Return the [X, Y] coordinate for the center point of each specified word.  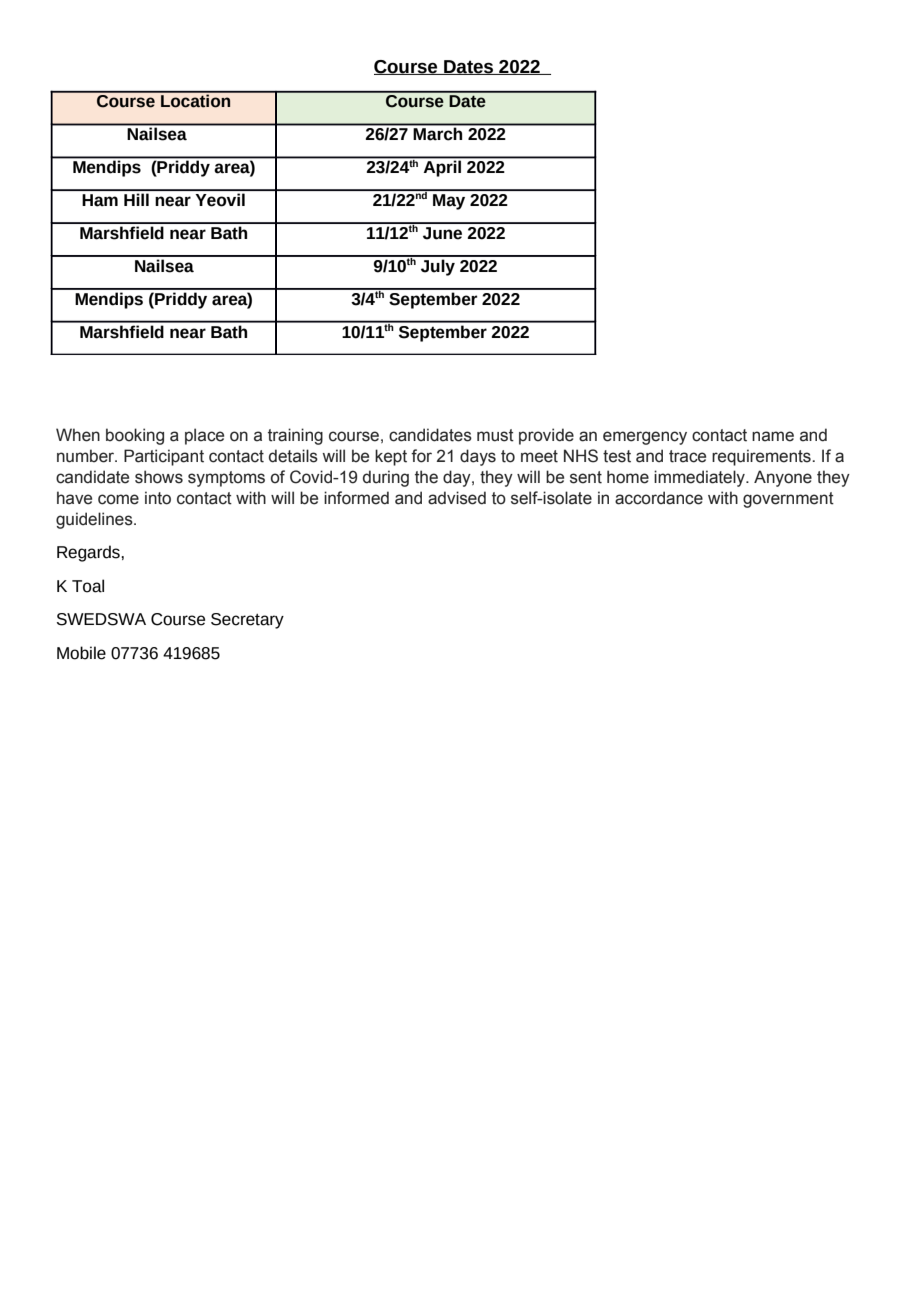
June [442, 233]
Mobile [81, 653]
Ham [100, 200]
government [788, 500]
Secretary [247, 621]
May [449, 202]
